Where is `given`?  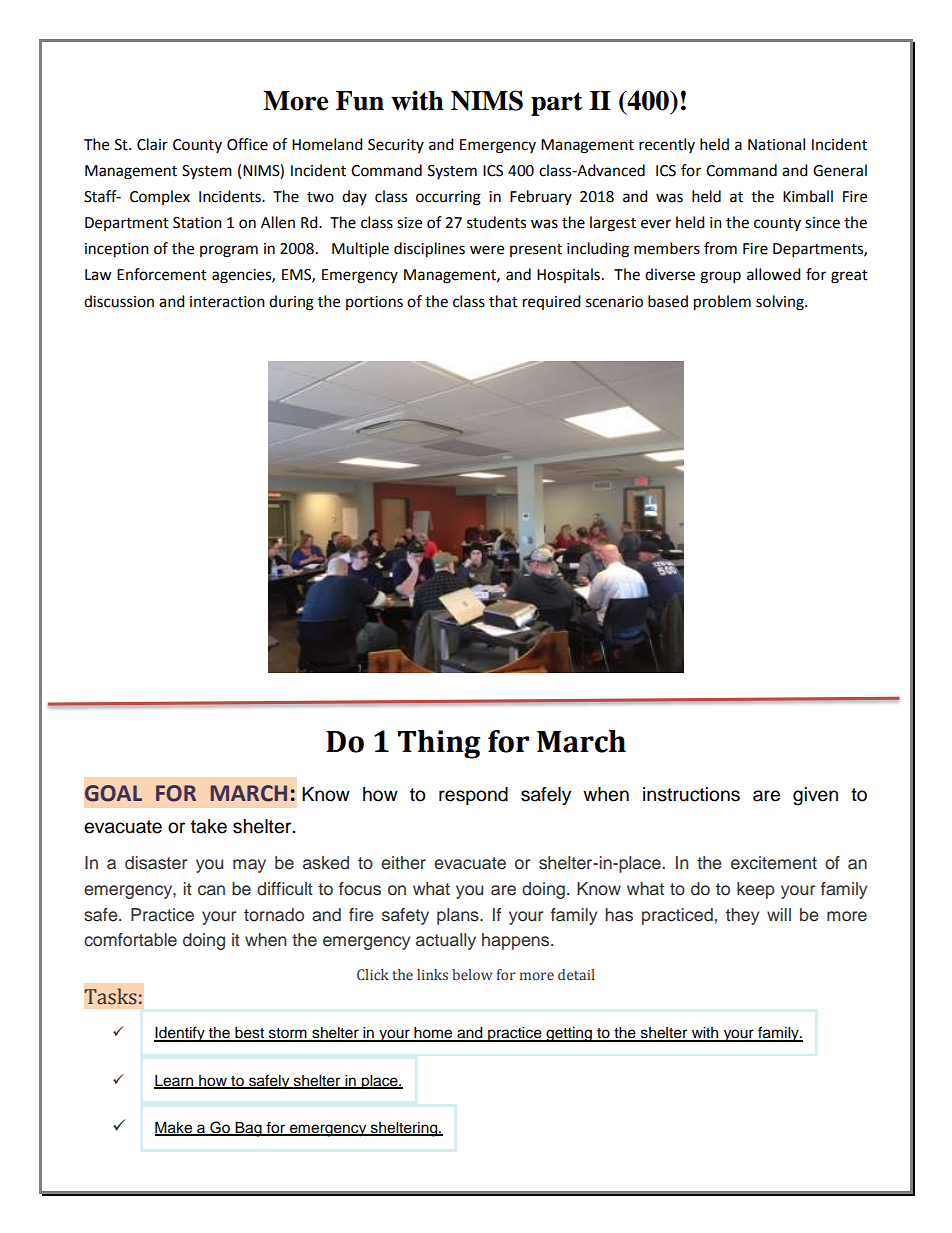 given is located at coordinates (815, 796).
